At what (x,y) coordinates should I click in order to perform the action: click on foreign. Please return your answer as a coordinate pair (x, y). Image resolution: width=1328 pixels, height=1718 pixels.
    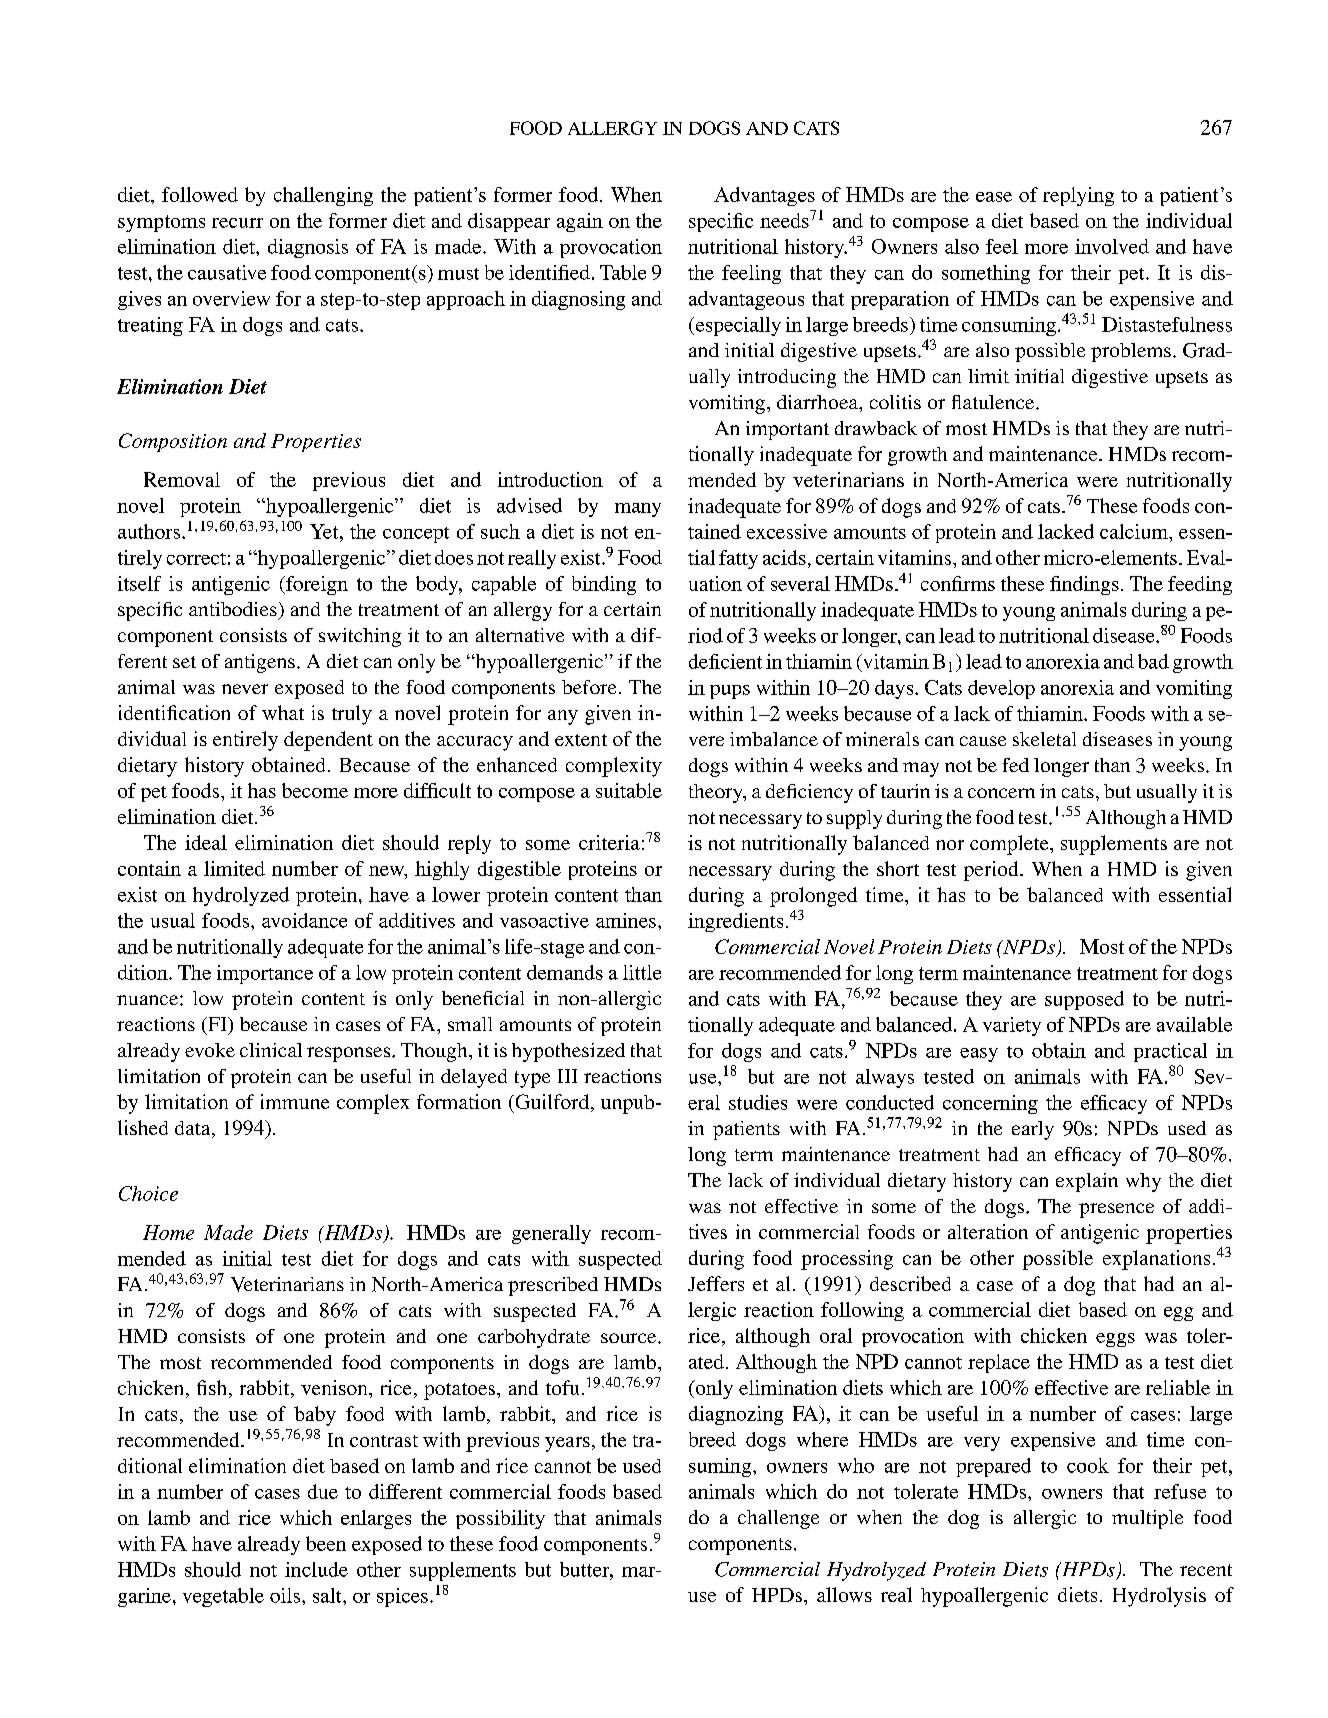
    Looking at the image, I should click on (316, 585).
